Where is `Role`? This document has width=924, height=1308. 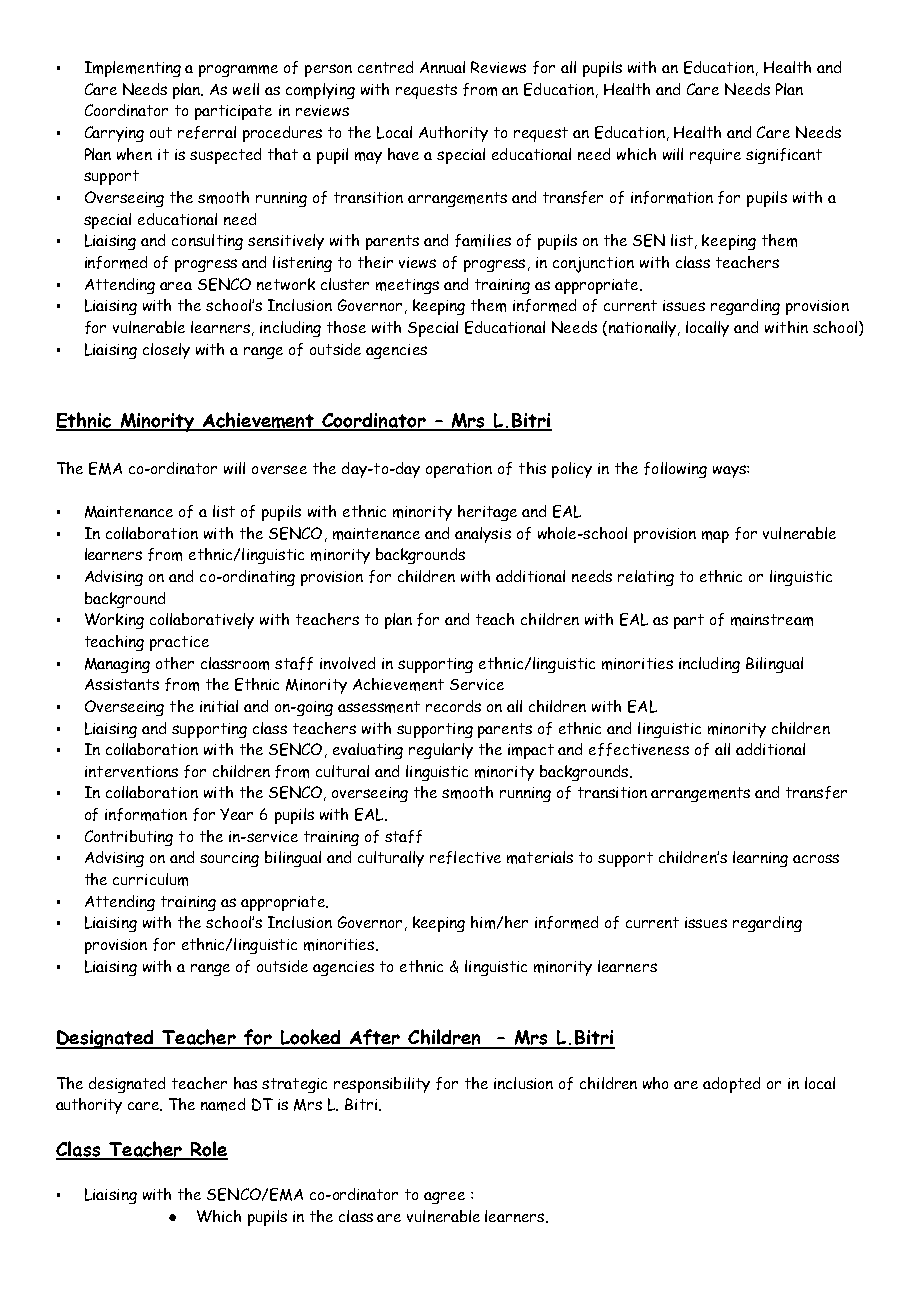 Role is located at coordinates (208, 1150).
